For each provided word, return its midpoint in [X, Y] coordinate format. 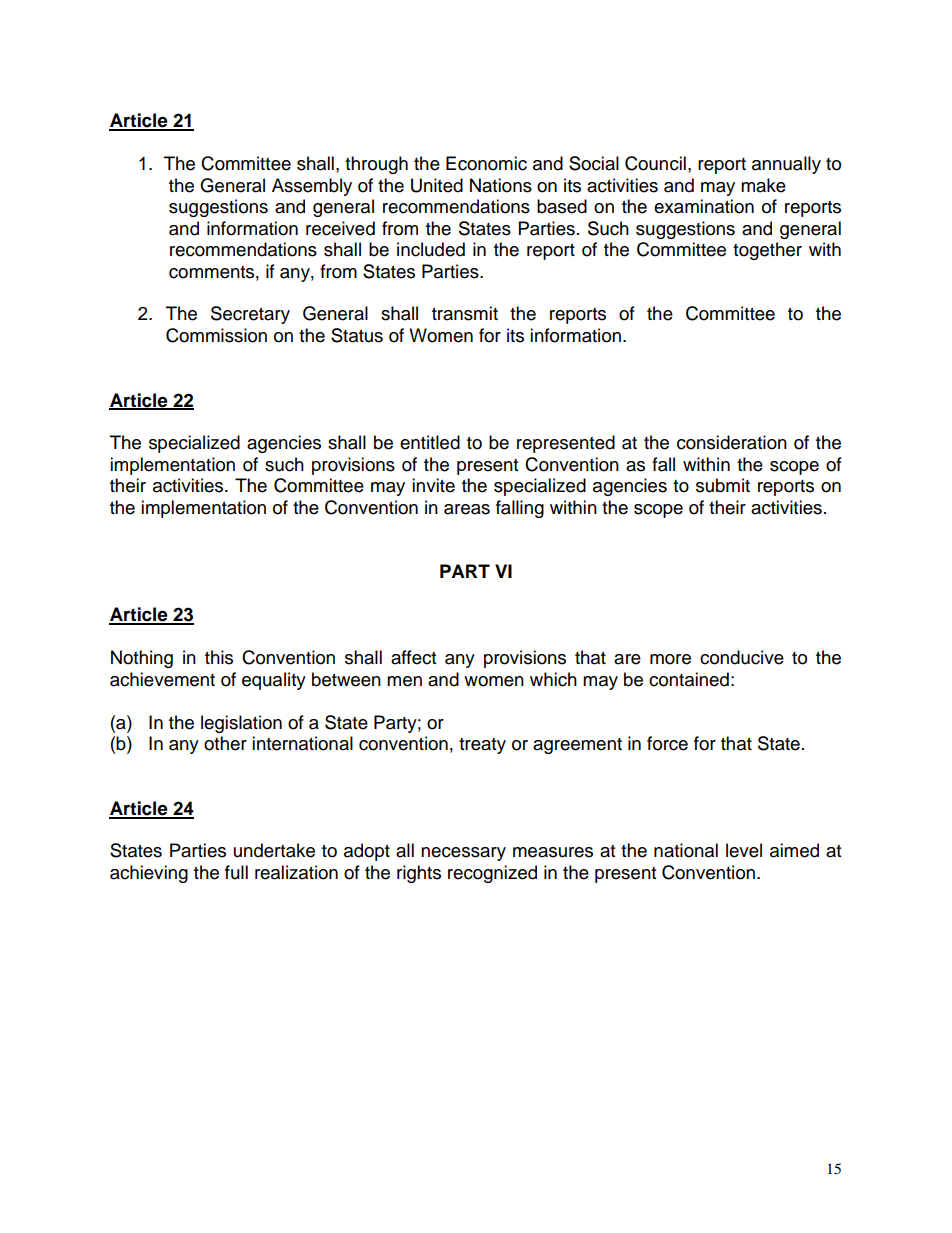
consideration [732, 442]
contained [689, 679]
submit [723, 485]
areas [467, 509]
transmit [465, 313]
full [236, 872]
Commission [216, 335]
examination [704, 206]
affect [413, 657]
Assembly [312, 187]
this [219, 657]
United [437, 185]
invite [433, 485]
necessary [463, 854]
